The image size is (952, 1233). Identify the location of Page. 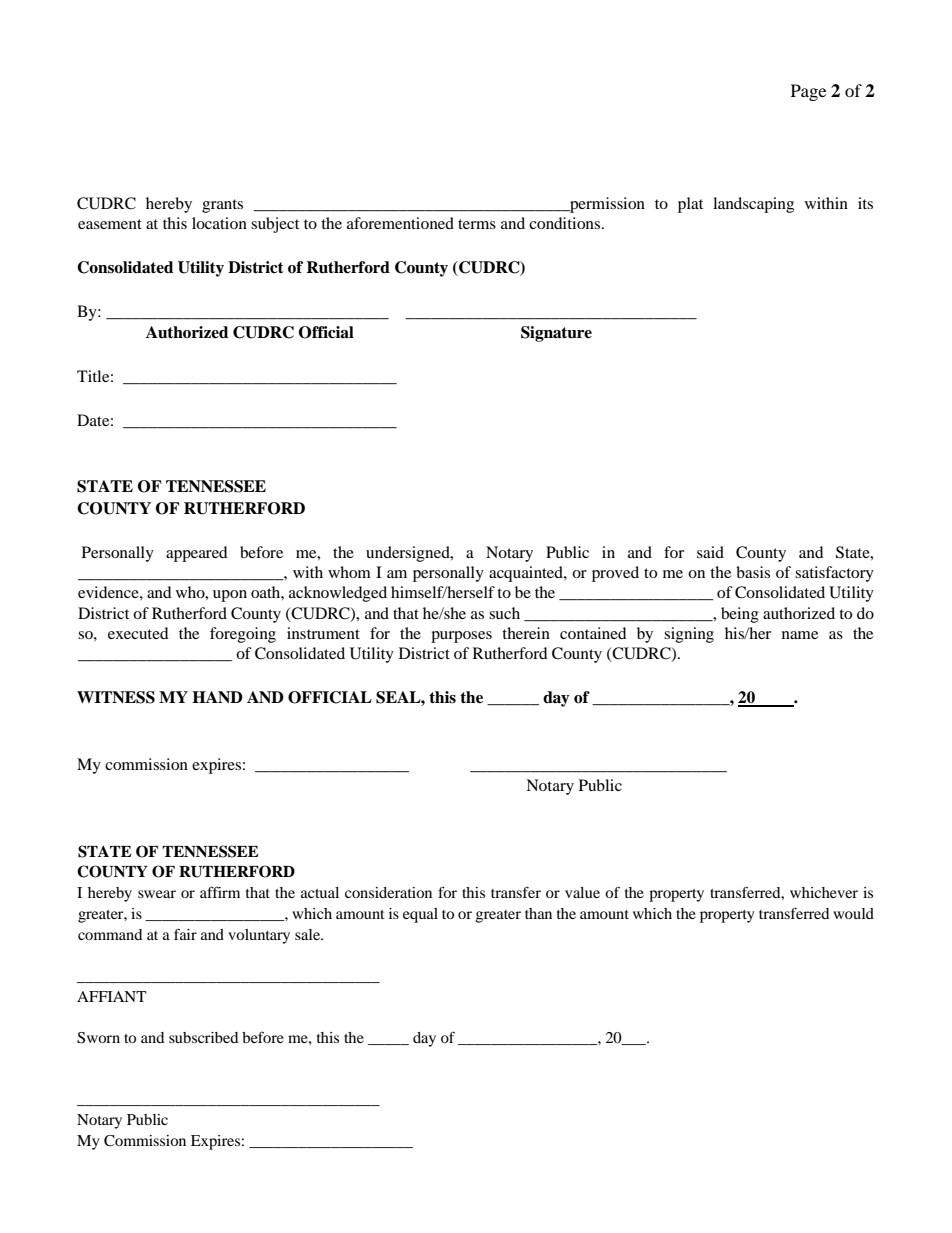
(808, 92).
